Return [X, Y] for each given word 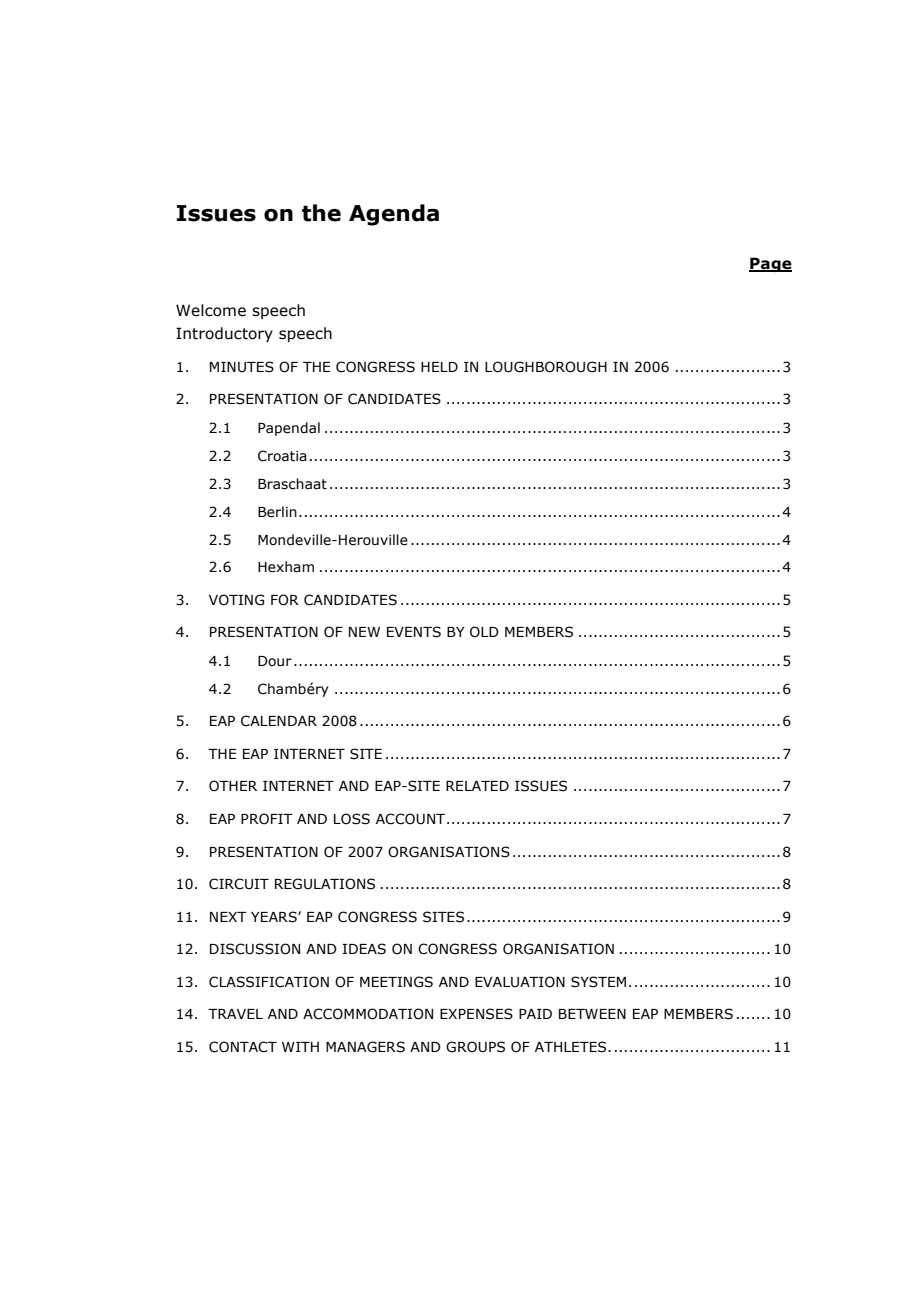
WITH [300, 1047]
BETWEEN [592, 1014]
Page [770, 264]
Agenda [394, 215]
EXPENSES [476, 1014]
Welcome [211, 310]
